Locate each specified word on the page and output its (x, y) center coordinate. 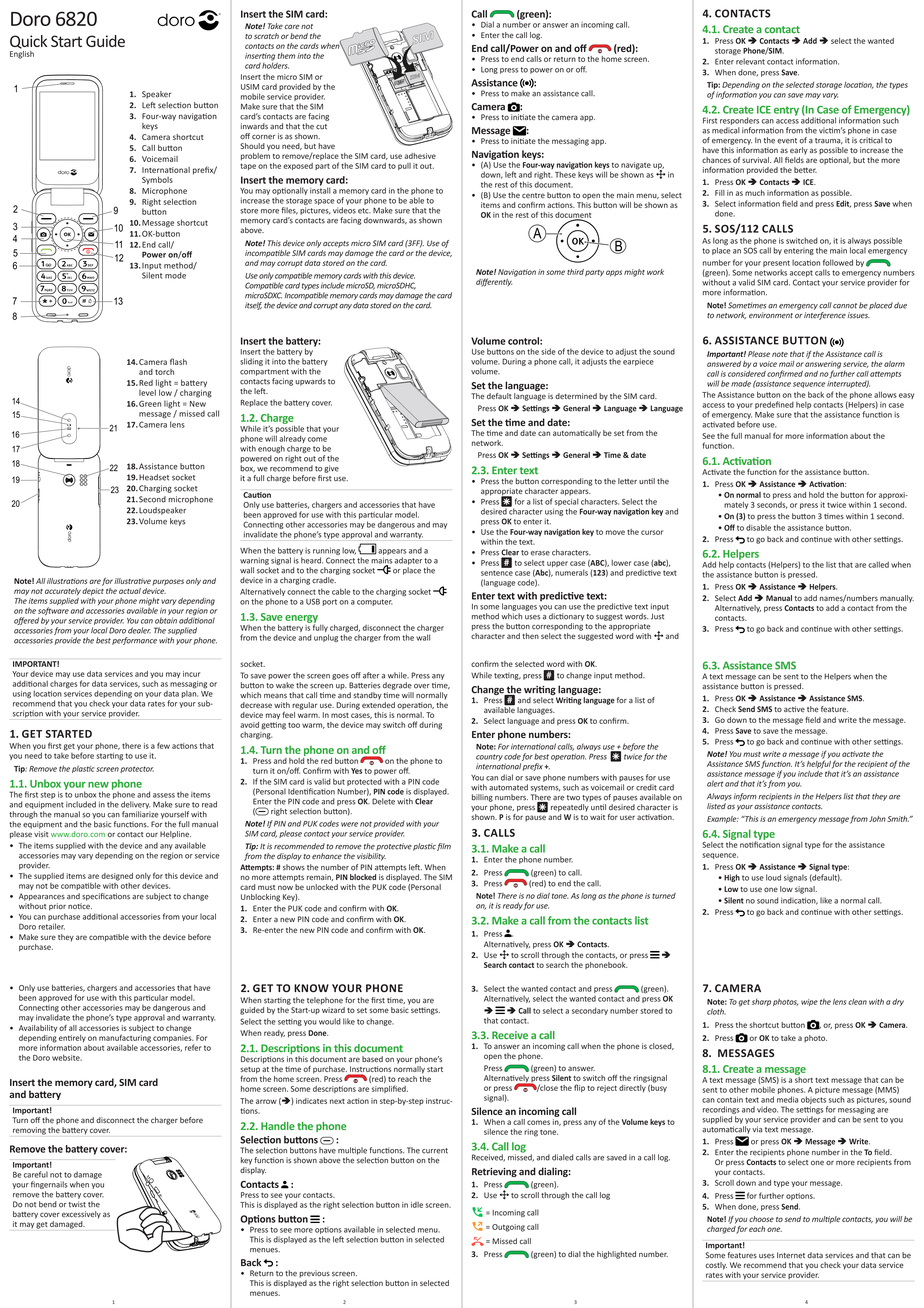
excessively (81, 1215)
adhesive (420, 156)
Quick (28, 42)
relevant (750, 61)
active (794, 709)
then (530, 636)
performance (134, 641)
